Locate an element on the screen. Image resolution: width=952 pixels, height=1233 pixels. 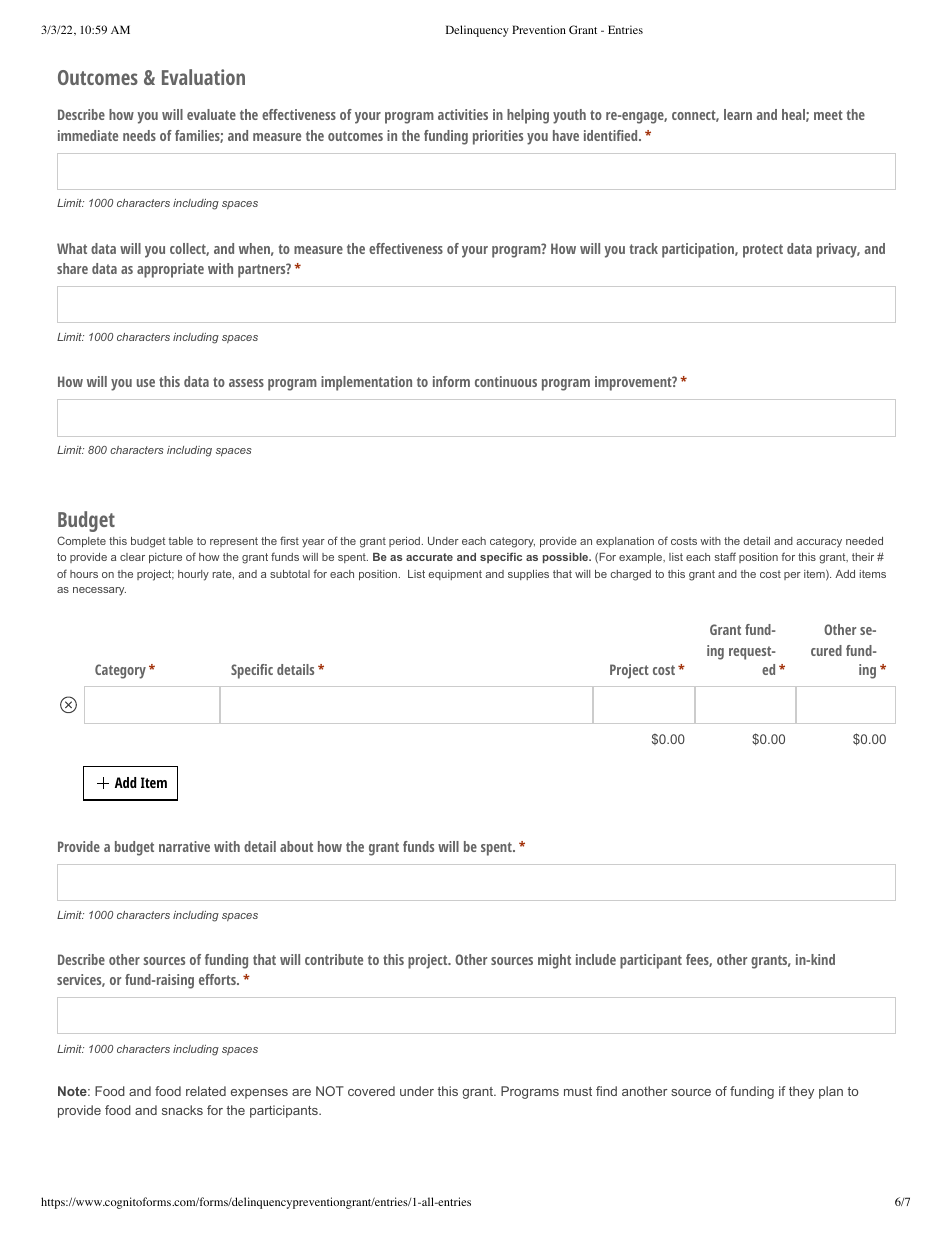
use is located at coordinates (146, 383).
